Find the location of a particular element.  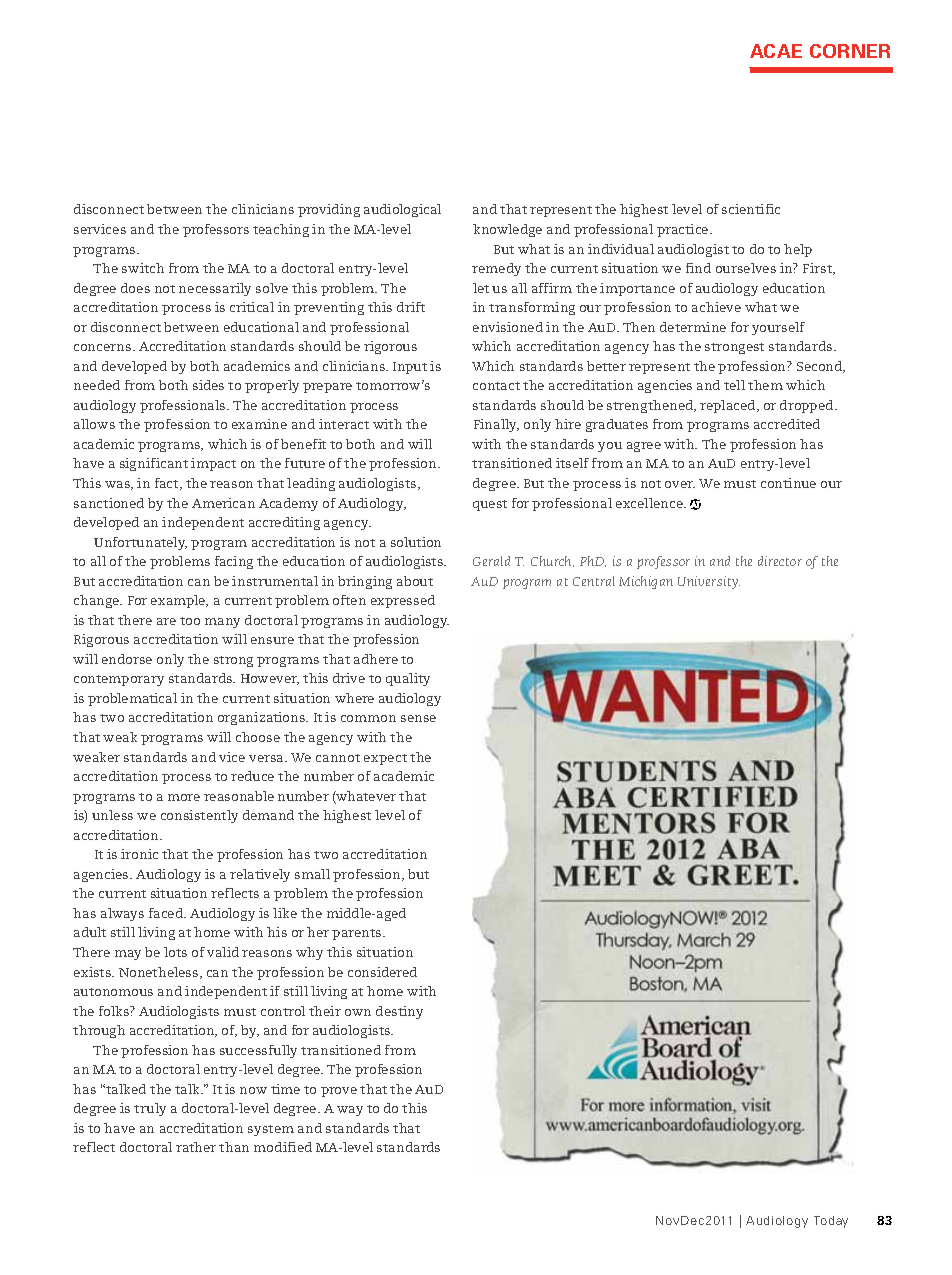

knowledge is located at coordinates (507, 230).
